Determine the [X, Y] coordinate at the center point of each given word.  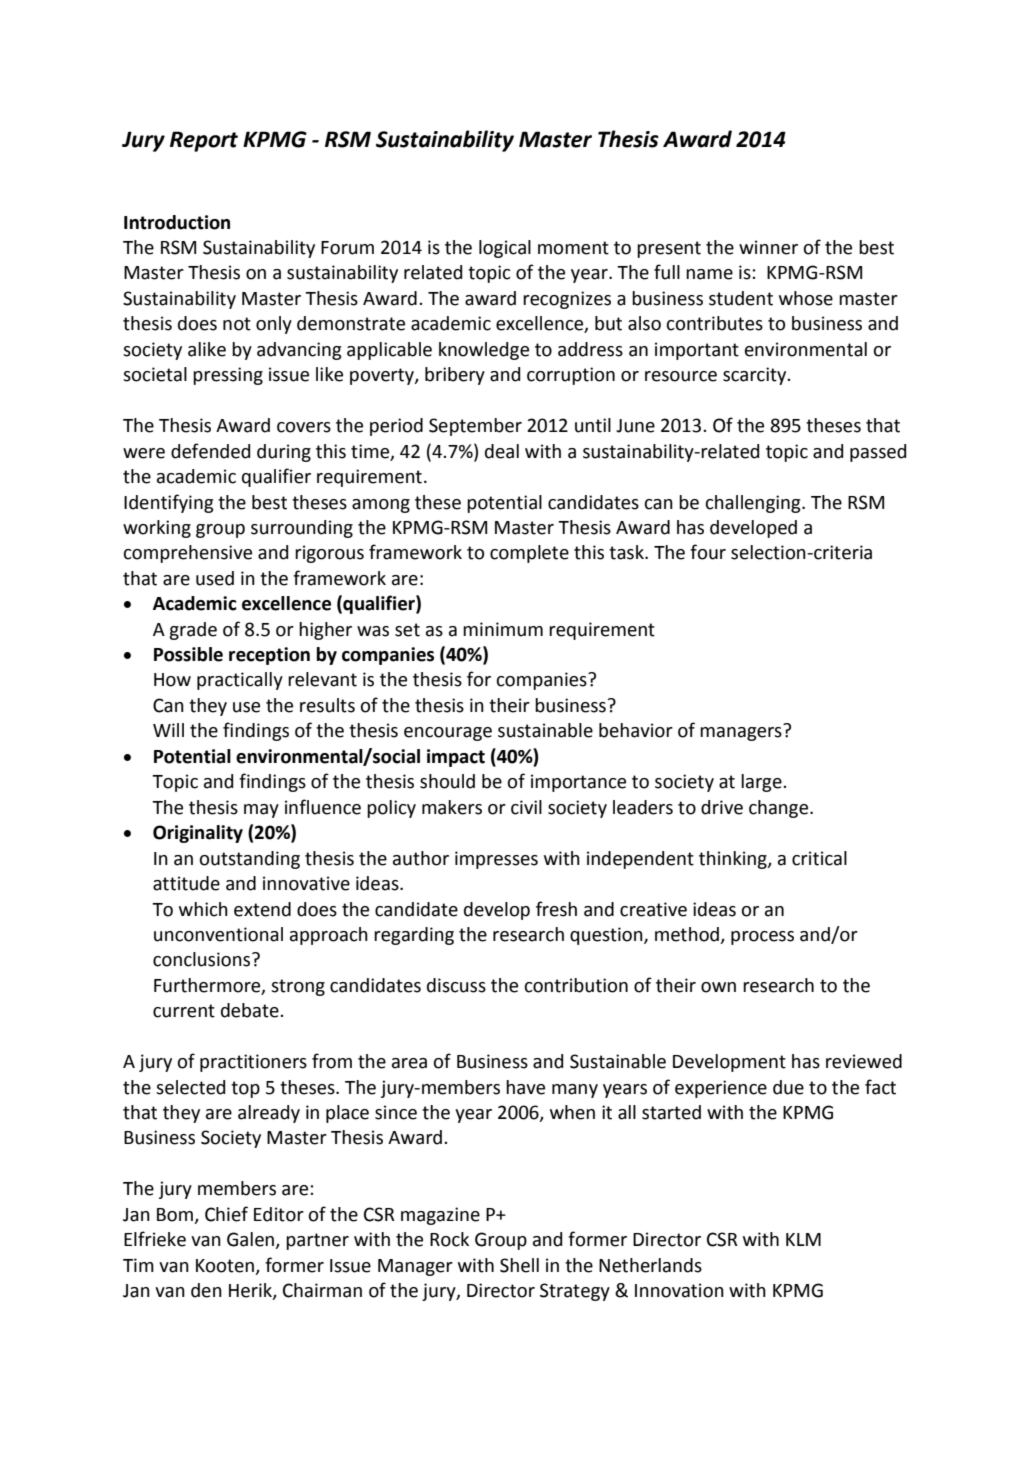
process [762, 938]
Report [204, 141]
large [762, 783]
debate [251, 1010]
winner [768, 247]
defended [210, 451]
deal [502, 451]
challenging [754, 504]
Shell [519, 1265]
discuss [456, 985]
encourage [448, 734]
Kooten [225, 1266]
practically [240, 681]
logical [505, 249]
